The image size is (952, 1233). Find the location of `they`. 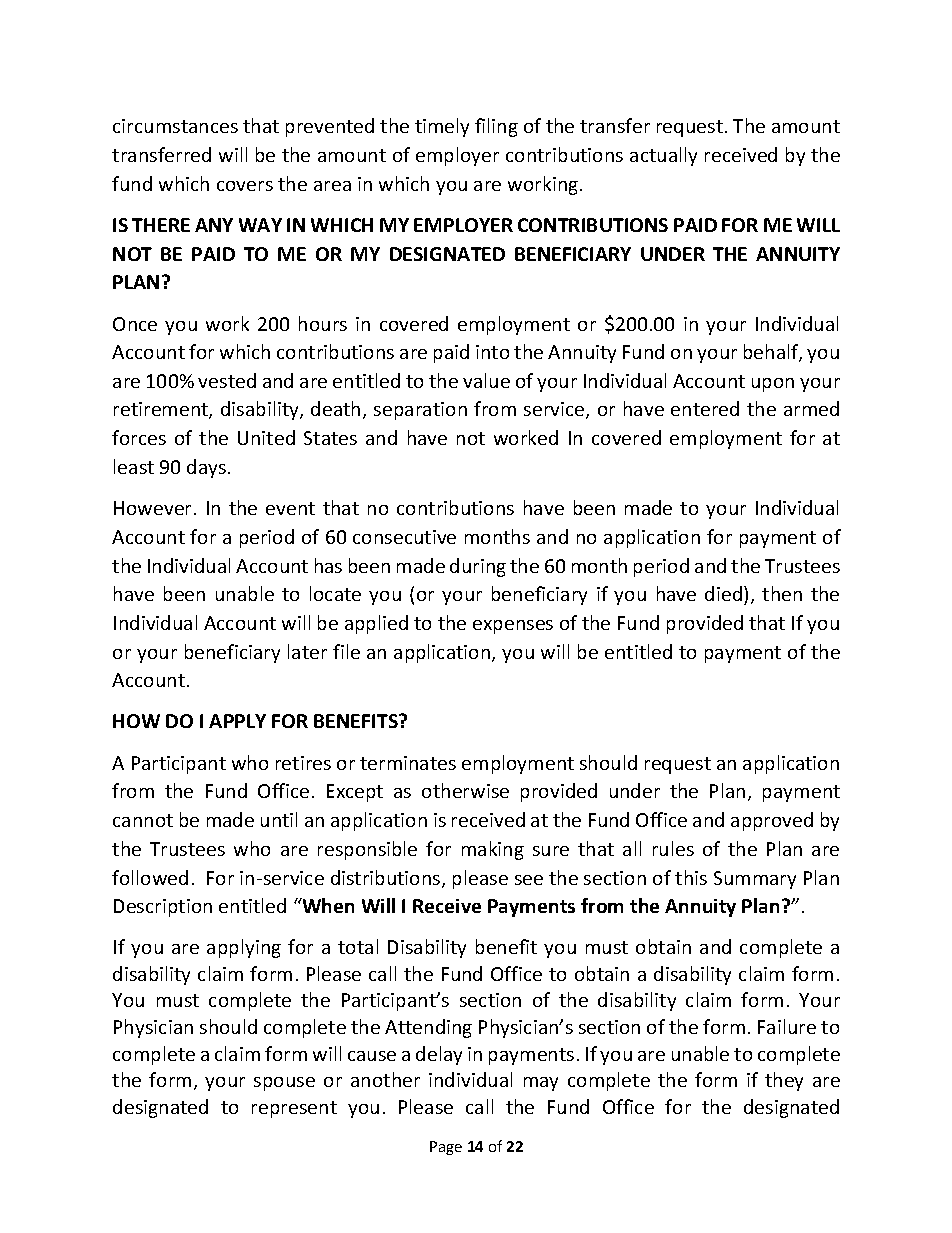

they is located at coordinates (784, 1081).
